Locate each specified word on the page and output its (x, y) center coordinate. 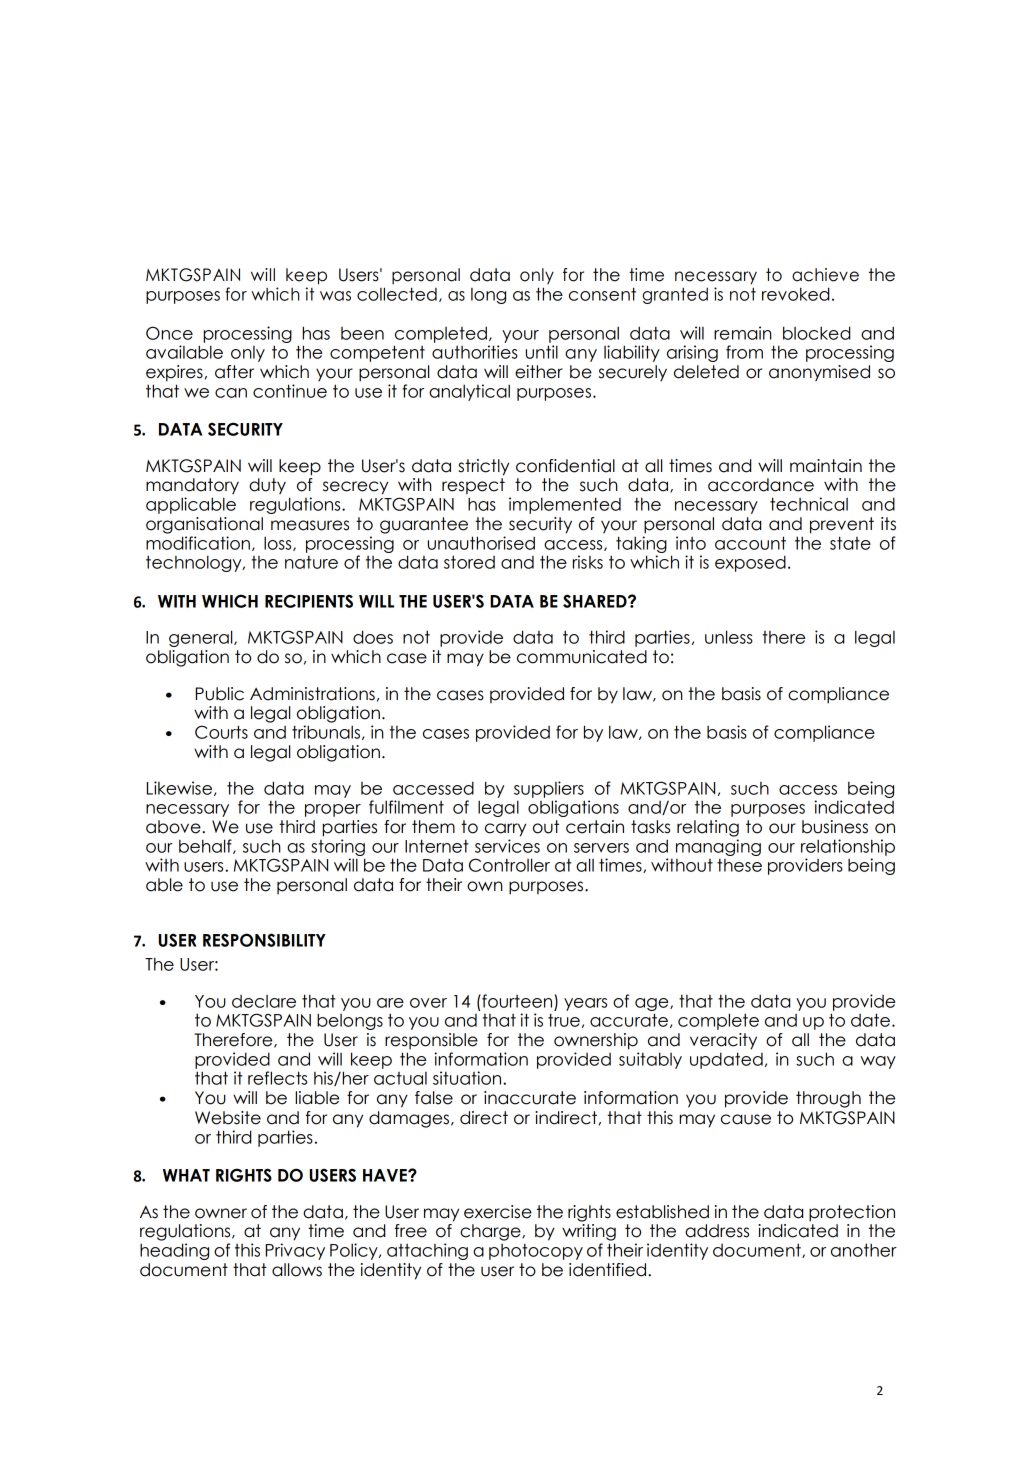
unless (729, 637)
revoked (795, 294)
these (739, 865)
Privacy (295, 1251)
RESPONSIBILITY (264, 940)
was (335, 296)
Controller (509, 865)
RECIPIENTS (309, 601)
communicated (582, 657)
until (542, 352)
